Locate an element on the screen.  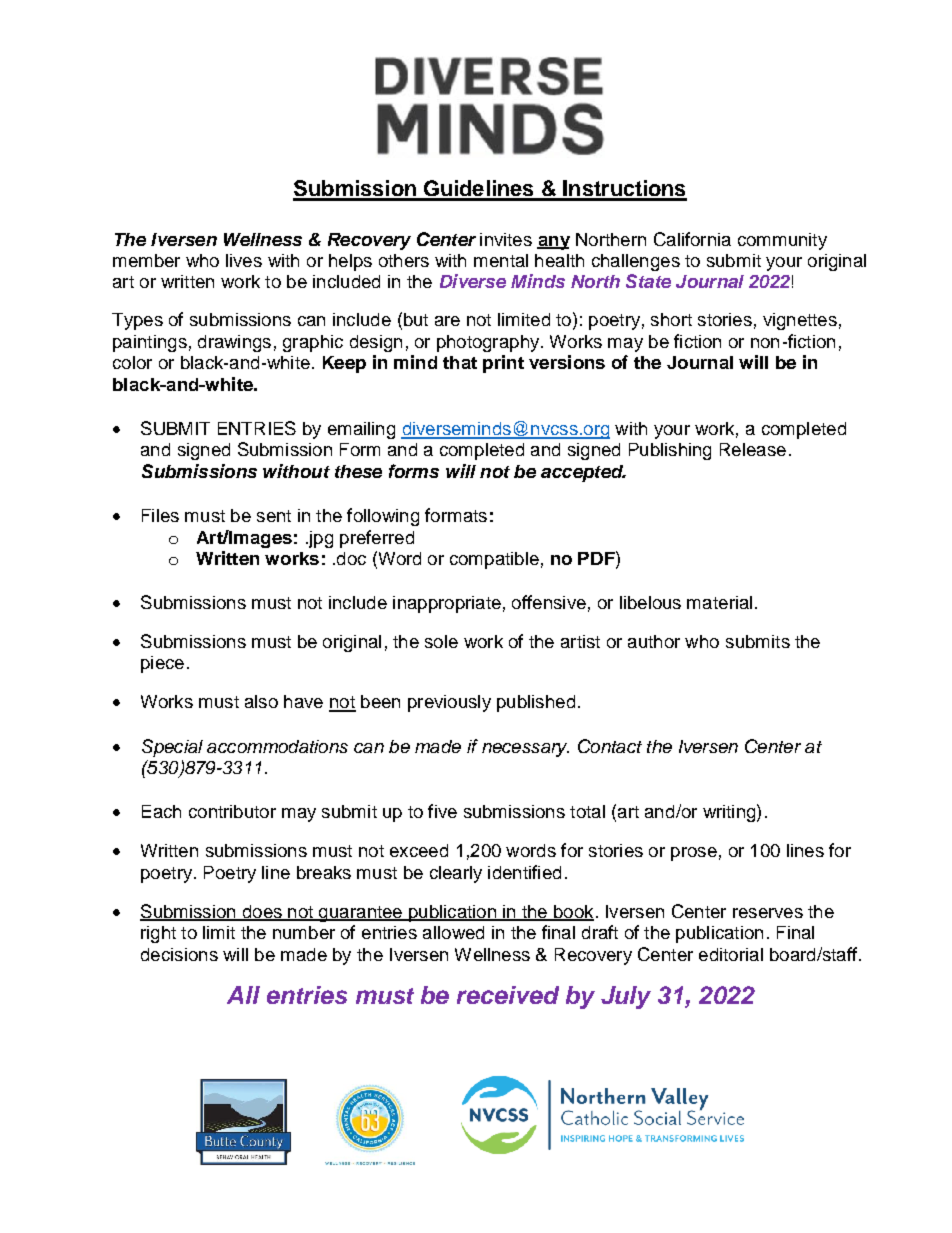
Release is located at coordinates (753, 449).
